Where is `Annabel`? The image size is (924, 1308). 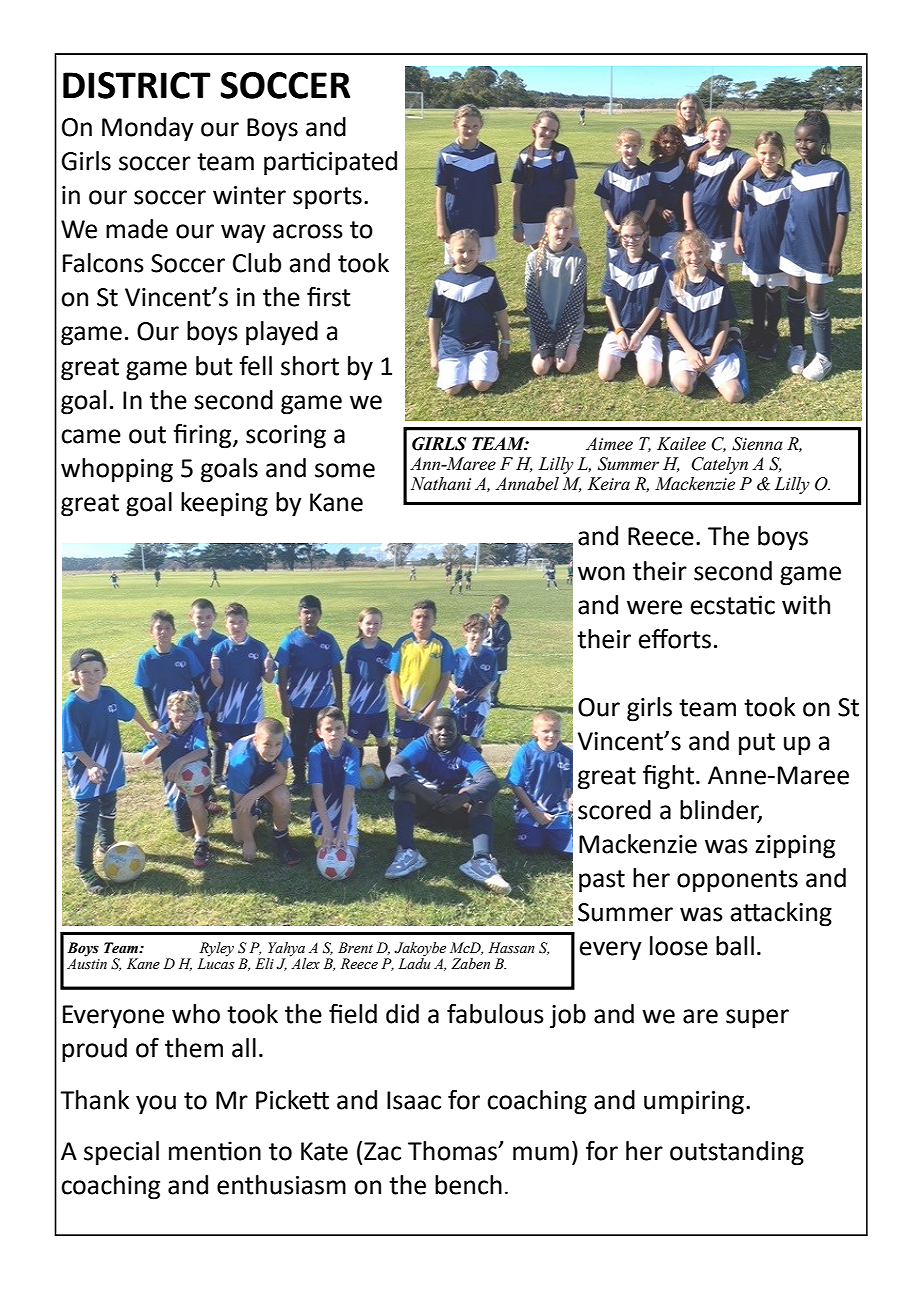 Annabel is located at coordinates (527, 484).
